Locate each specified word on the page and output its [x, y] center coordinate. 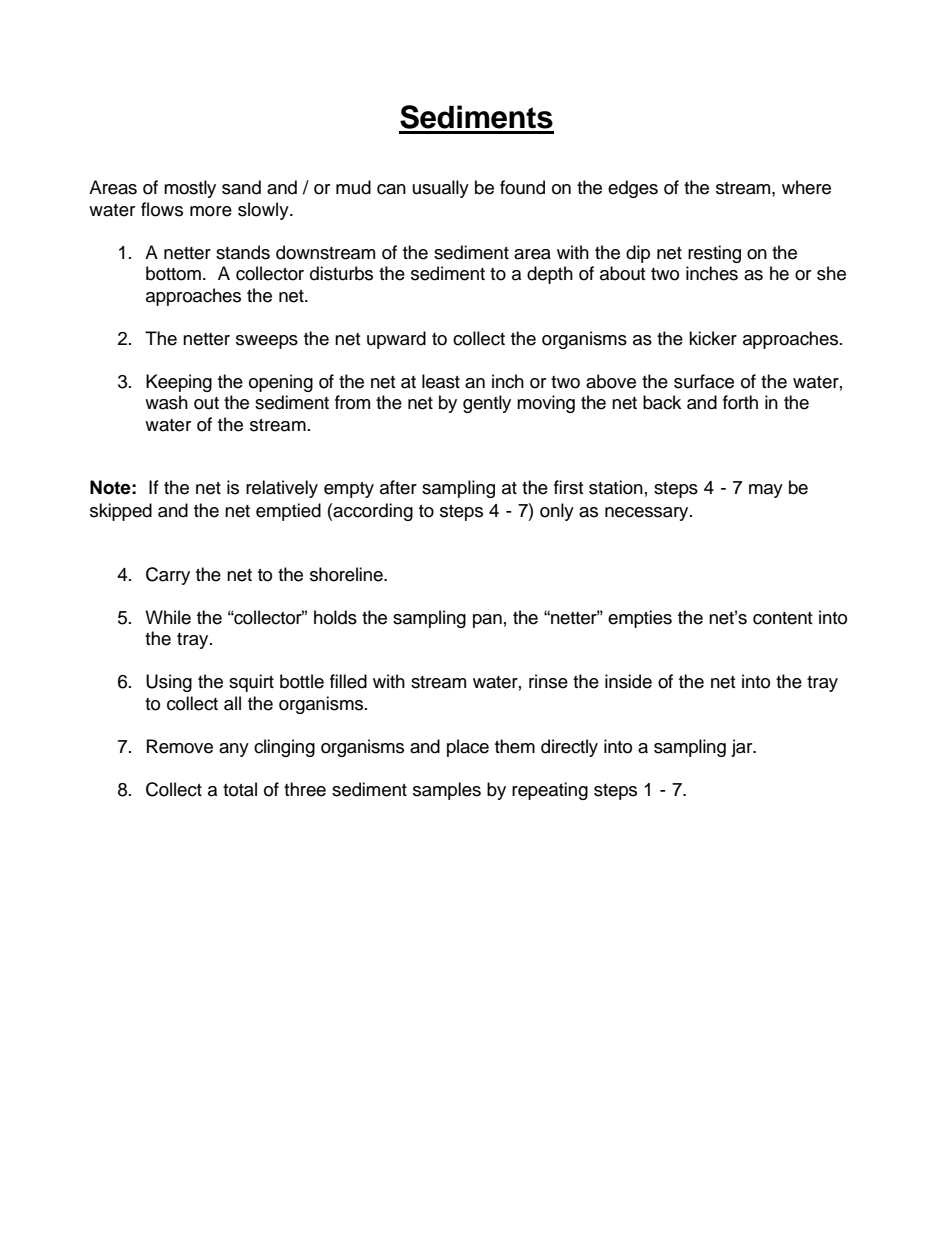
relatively [282, 489]
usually [441, 189]
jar [743, 748]
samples [447, 791]
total [240, 789]
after [398, 487]
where [806, 187]
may [766, 491]
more [211, 211]
